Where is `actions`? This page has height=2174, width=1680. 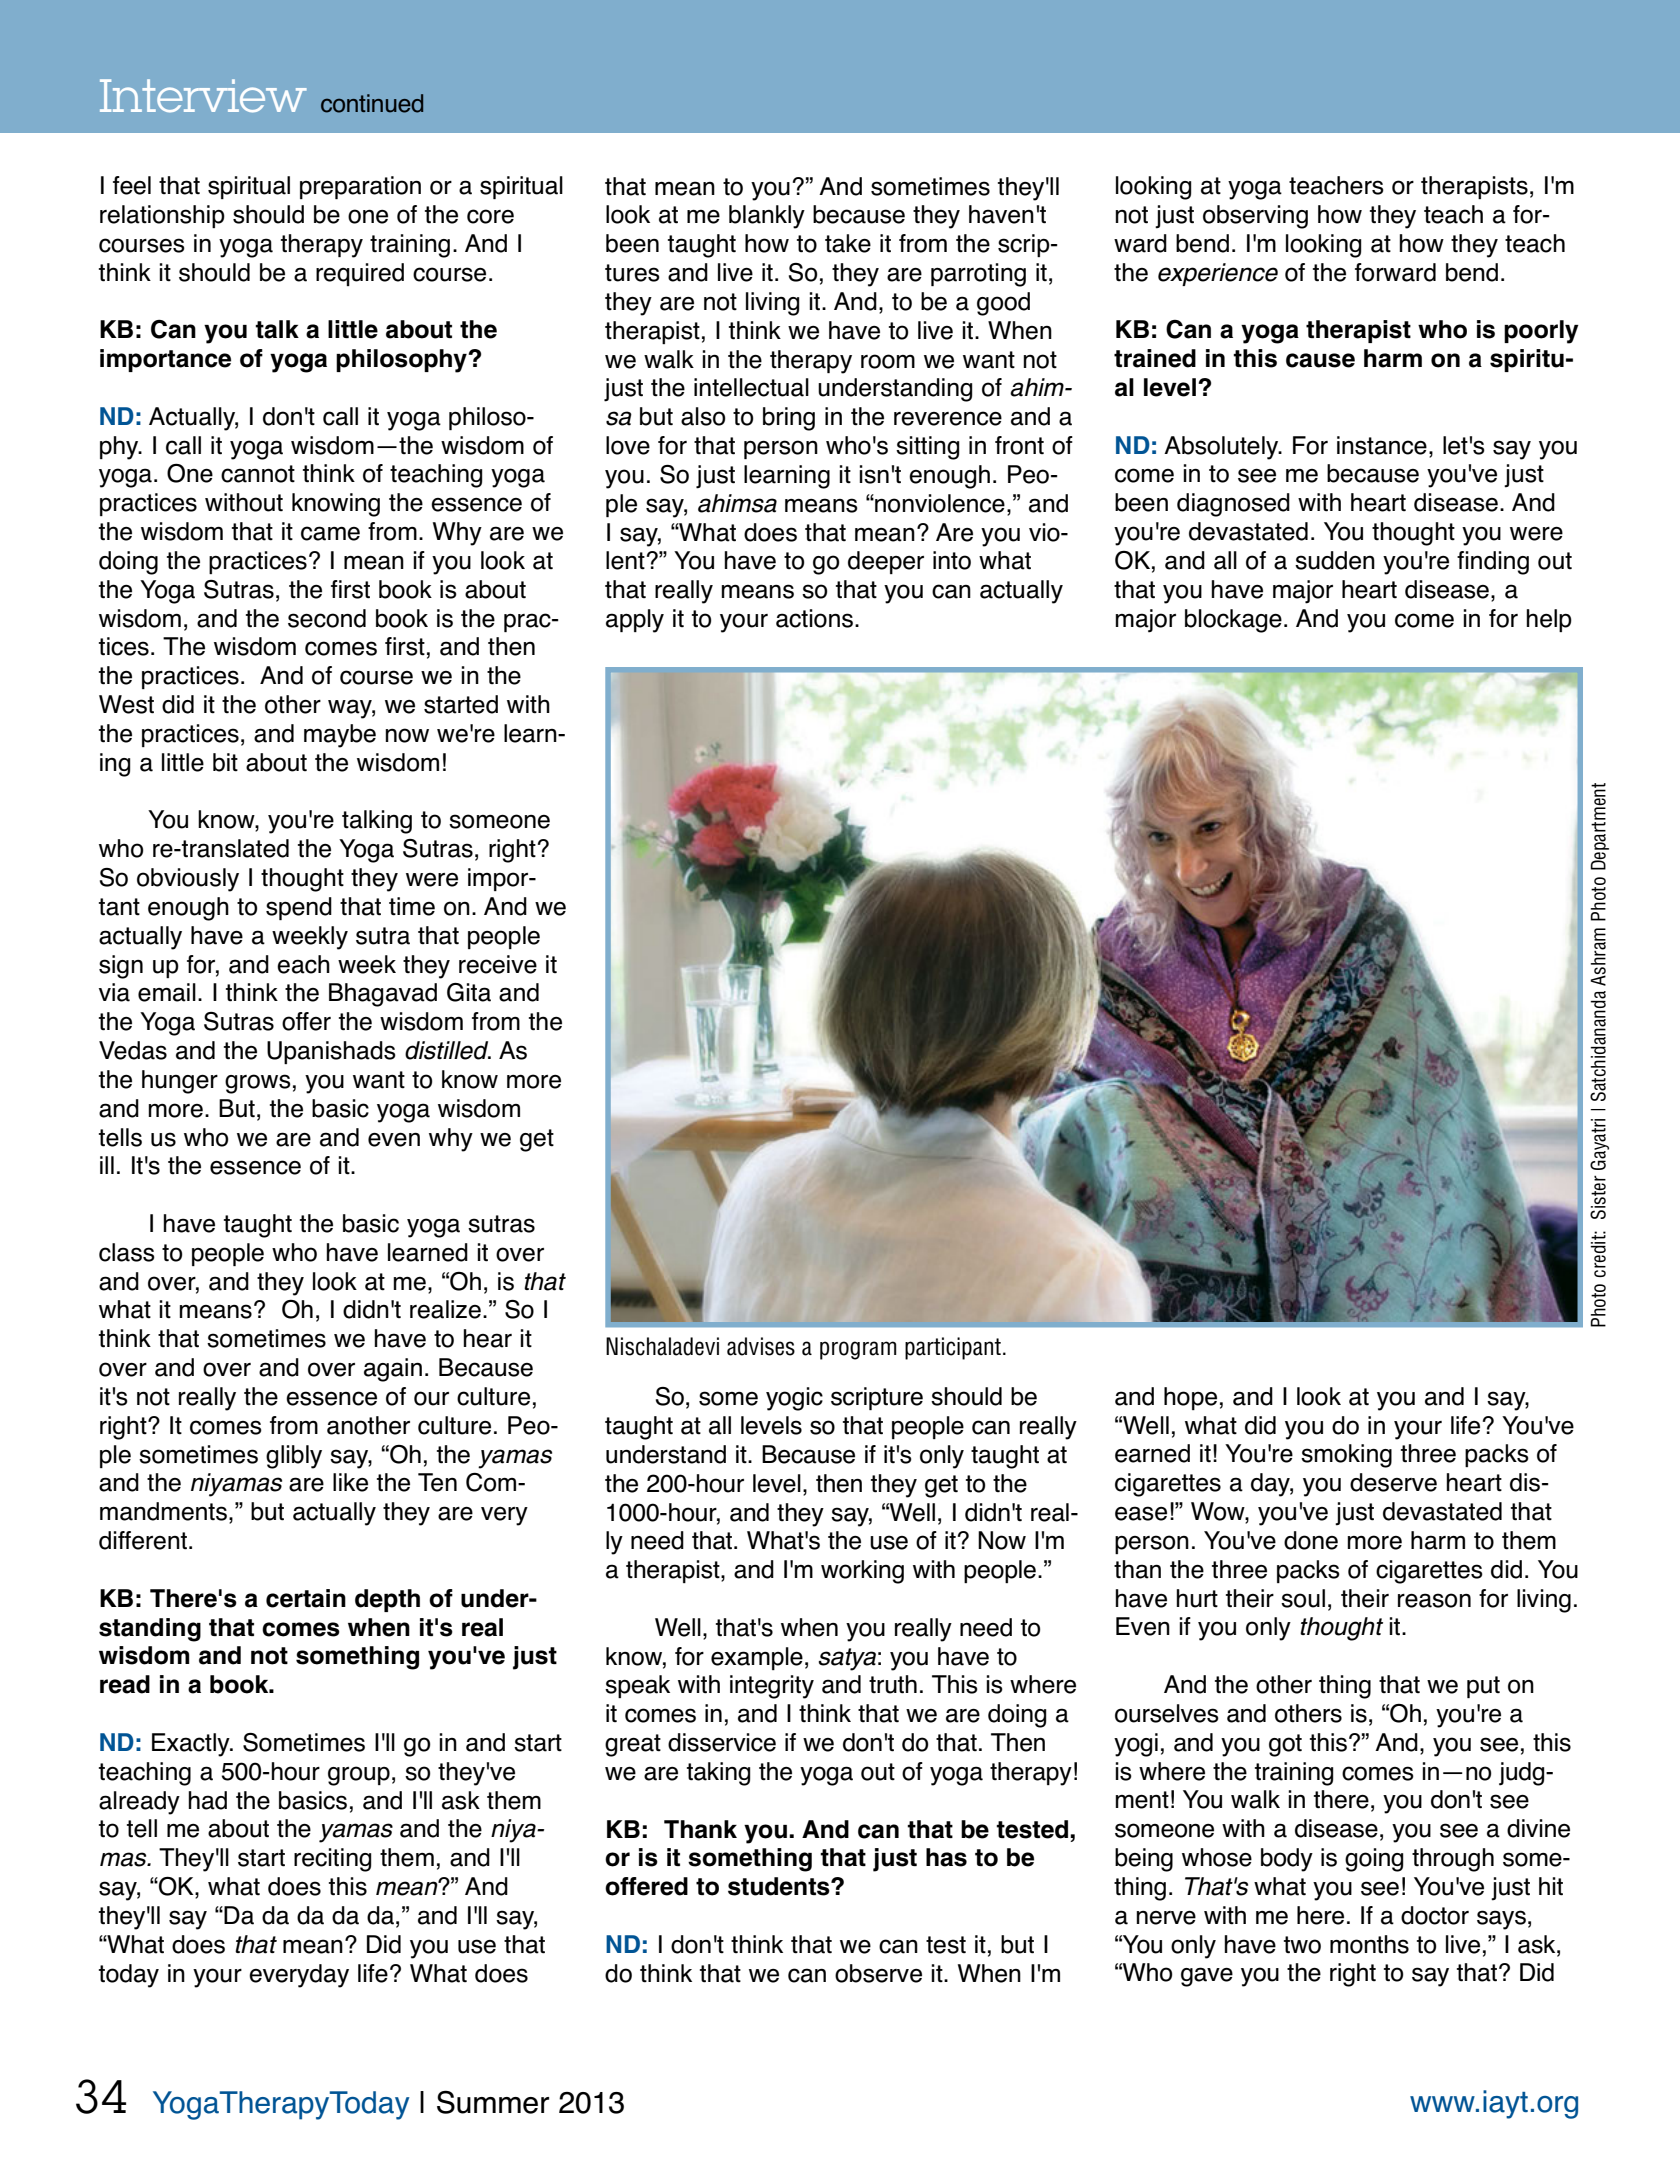 actions is located at coordinates (814, 618).
